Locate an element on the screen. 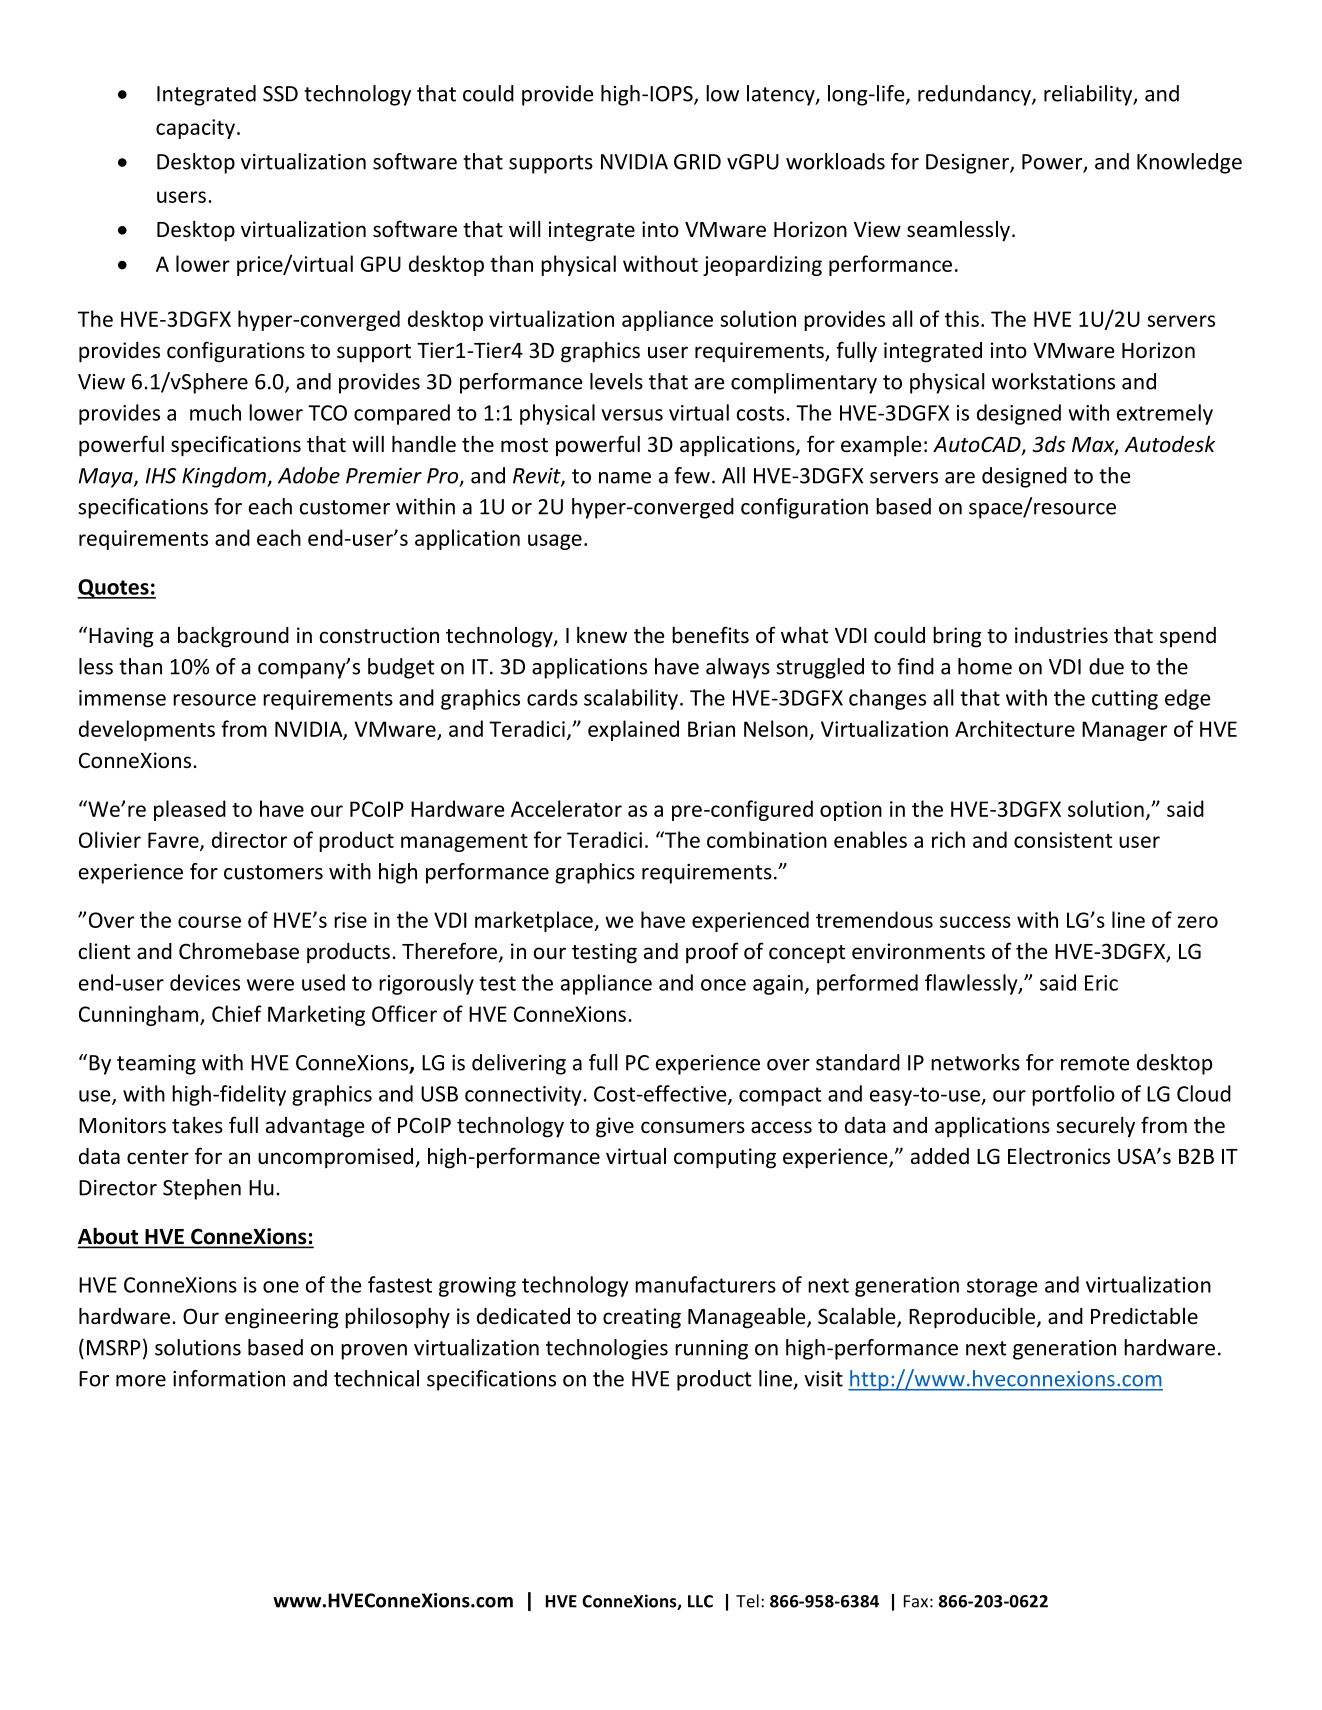 The image size is (1322, 1710). capacity is located at coordinates (195, 129).
